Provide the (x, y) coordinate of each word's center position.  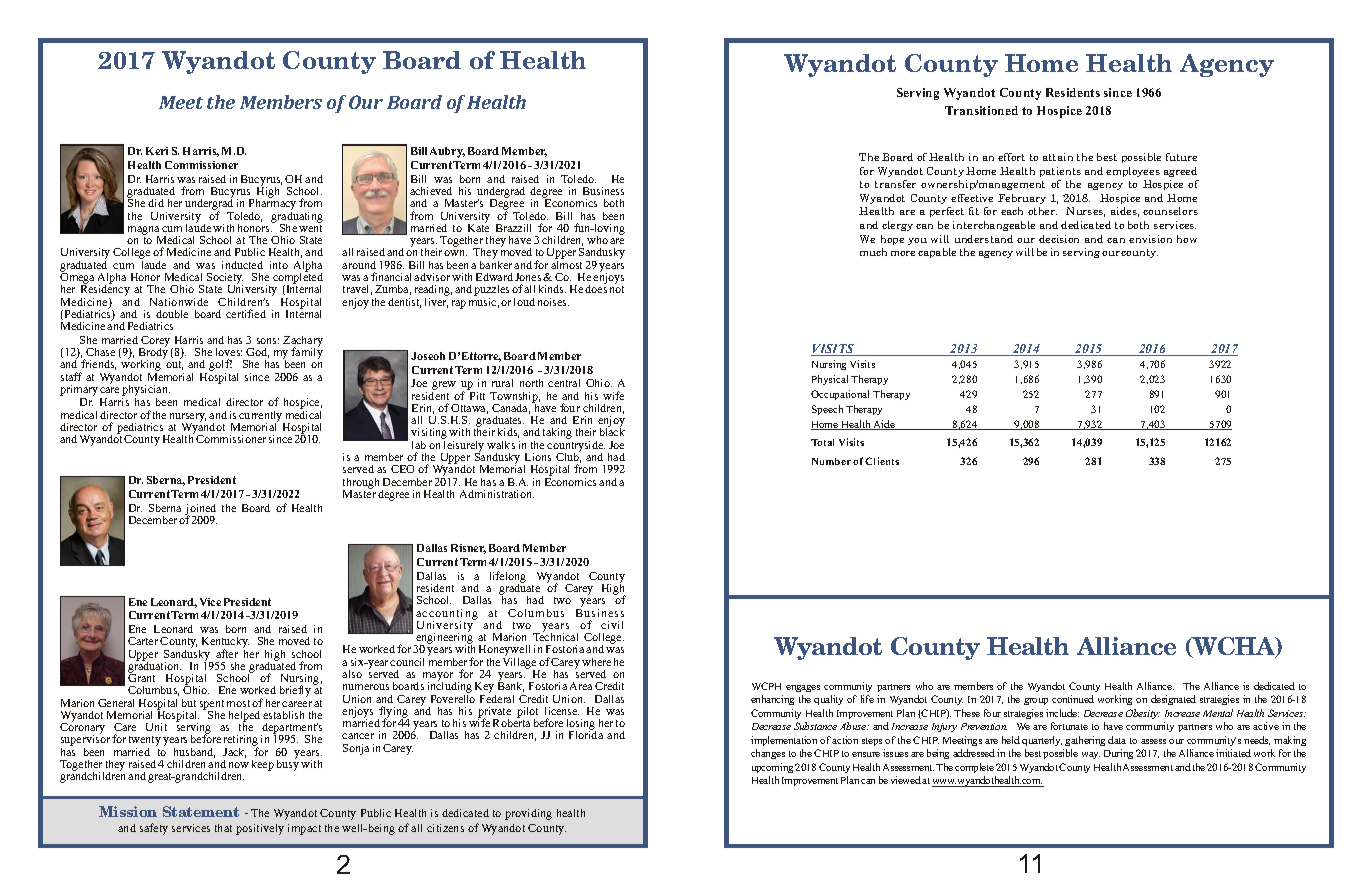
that (223, 828)
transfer (895, 184)
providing (528, 814)
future (1181, 157)
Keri (157, 151)
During (1118, 754)
